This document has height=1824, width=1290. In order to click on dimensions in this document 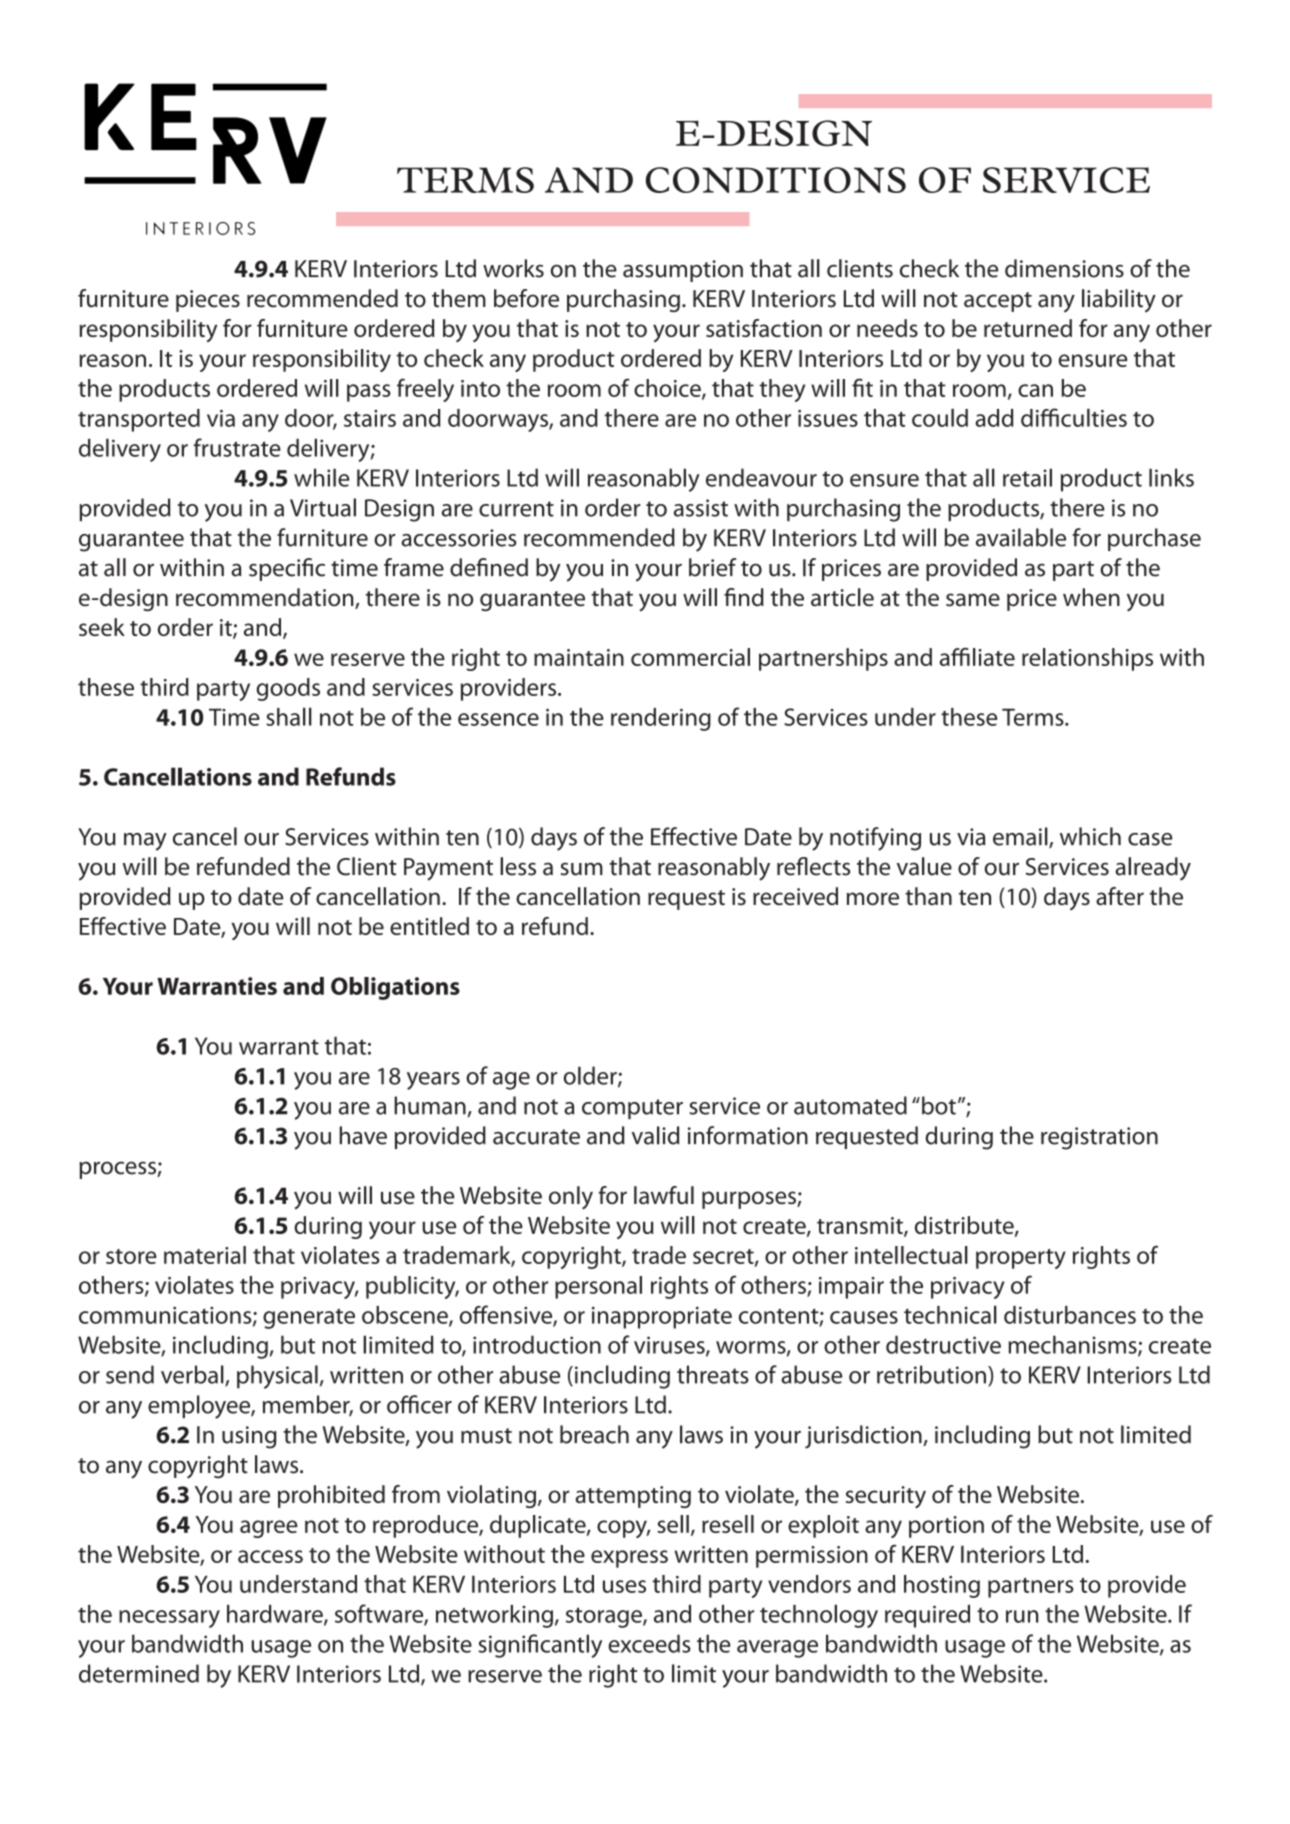, I will do `click(1064, 268)`.
